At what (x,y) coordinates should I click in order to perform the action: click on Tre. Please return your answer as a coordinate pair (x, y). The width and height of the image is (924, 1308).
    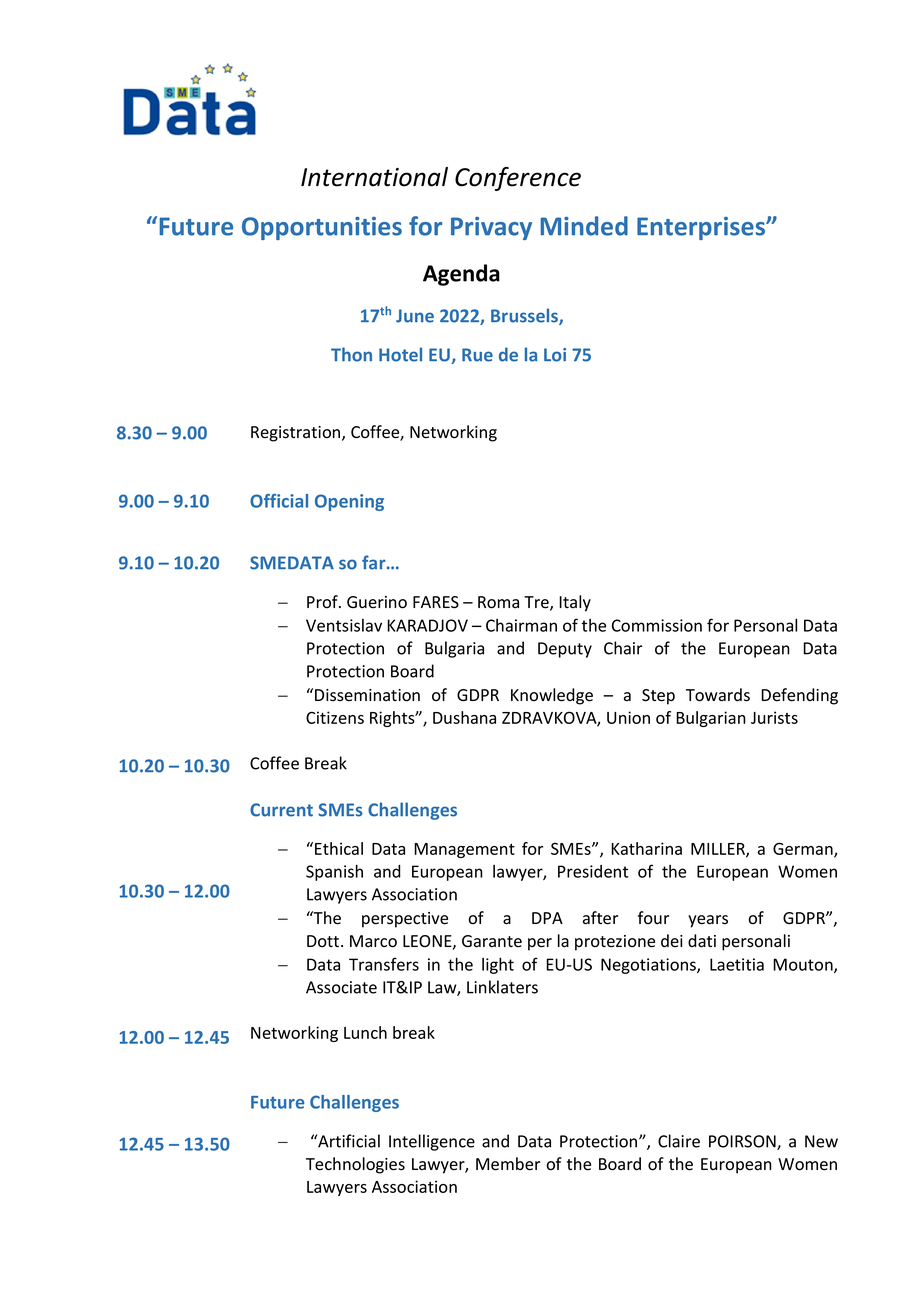
    Looking at the image, I should click on (537, 603).
